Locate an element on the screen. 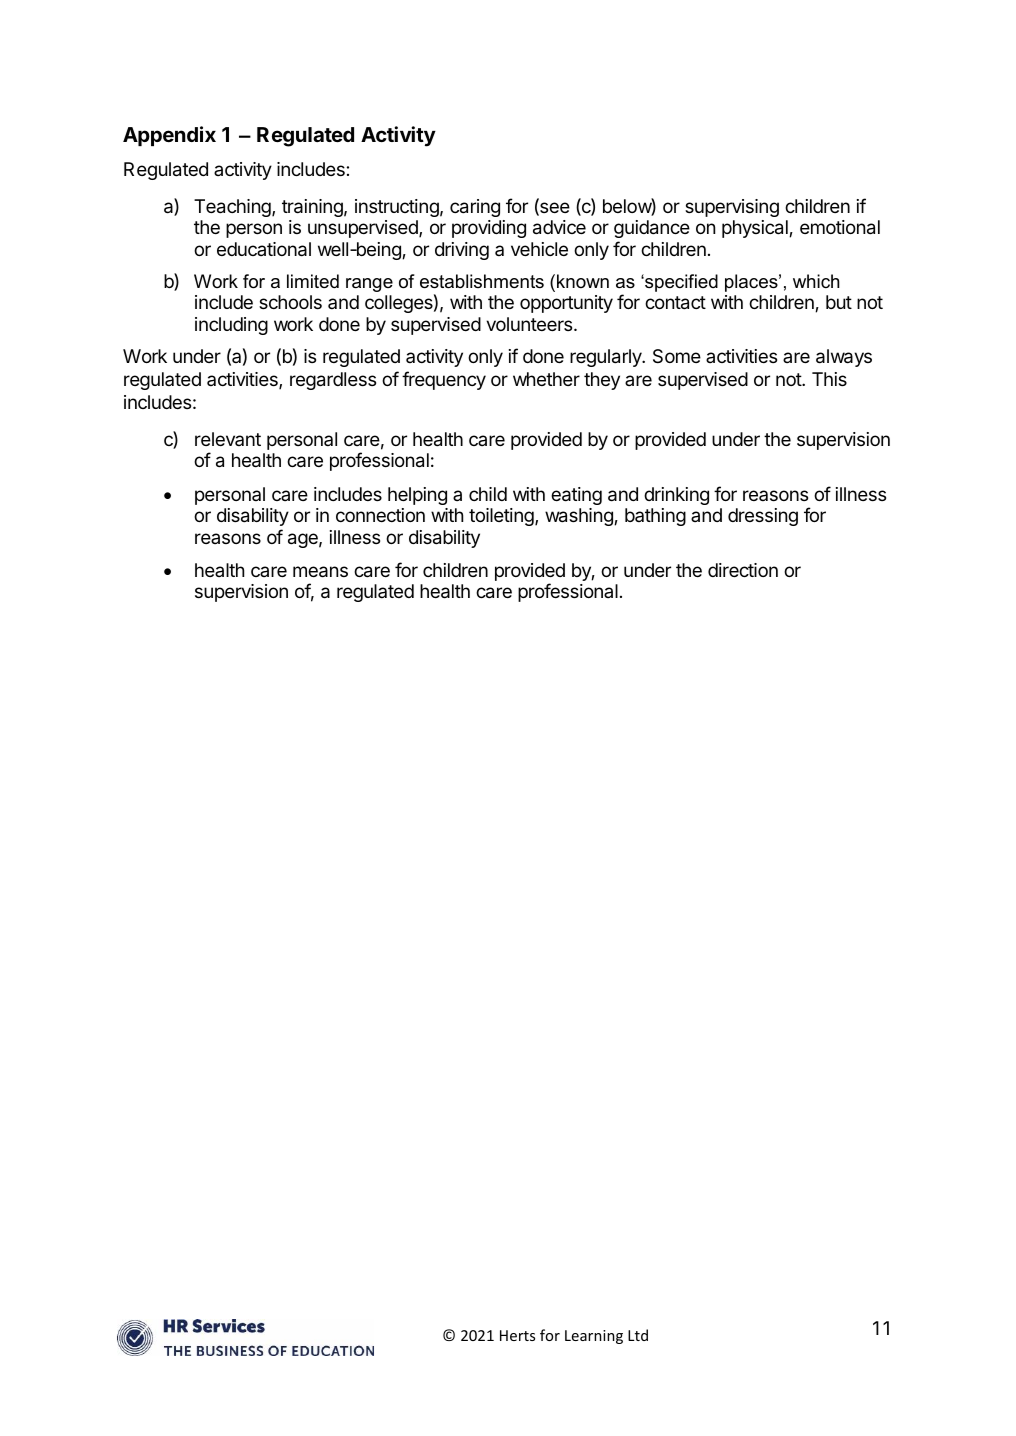  dressing is located at coordinates (763, 517).
